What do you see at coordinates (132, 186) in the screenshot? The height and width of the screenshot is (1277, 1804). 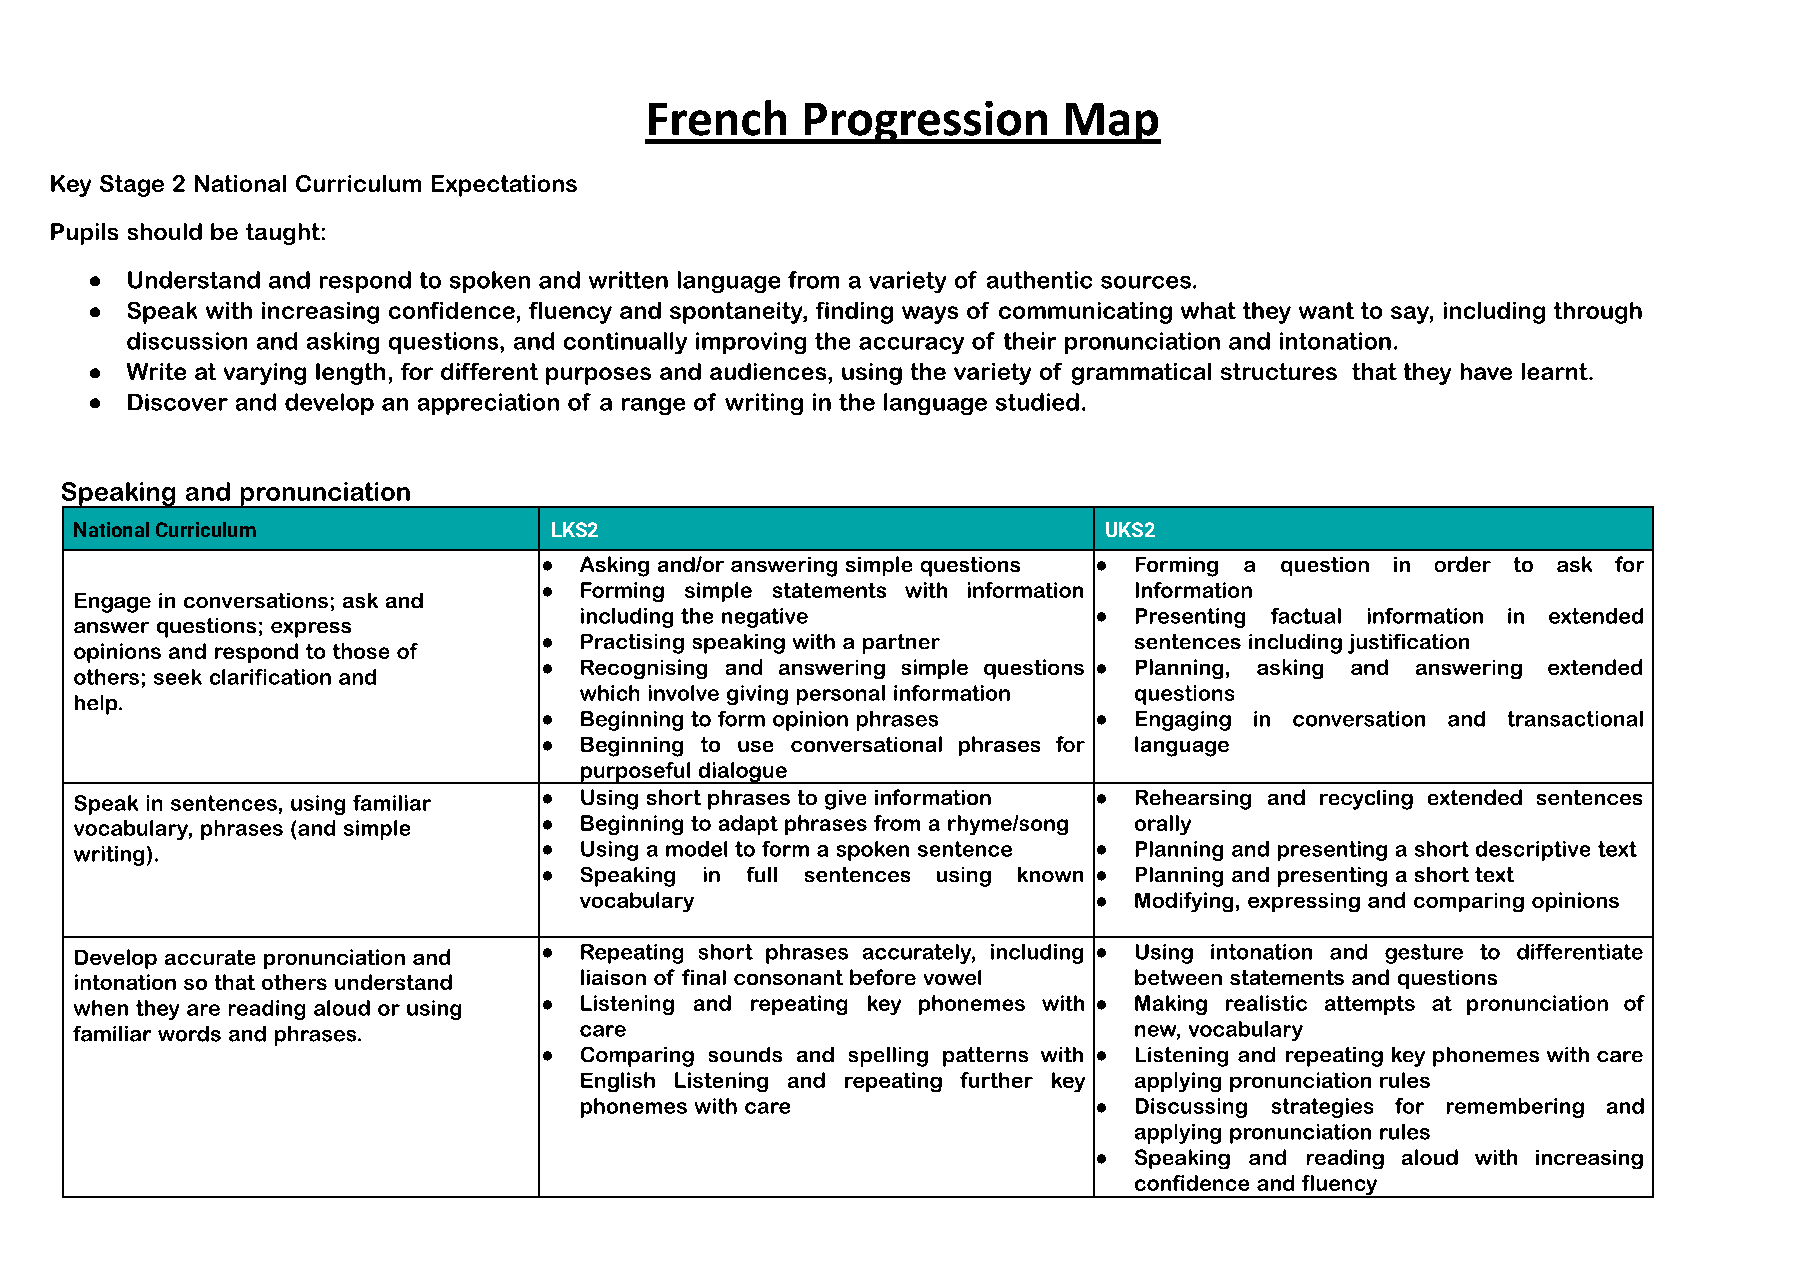 I see `Stage` at bounding box center [132, 186].
